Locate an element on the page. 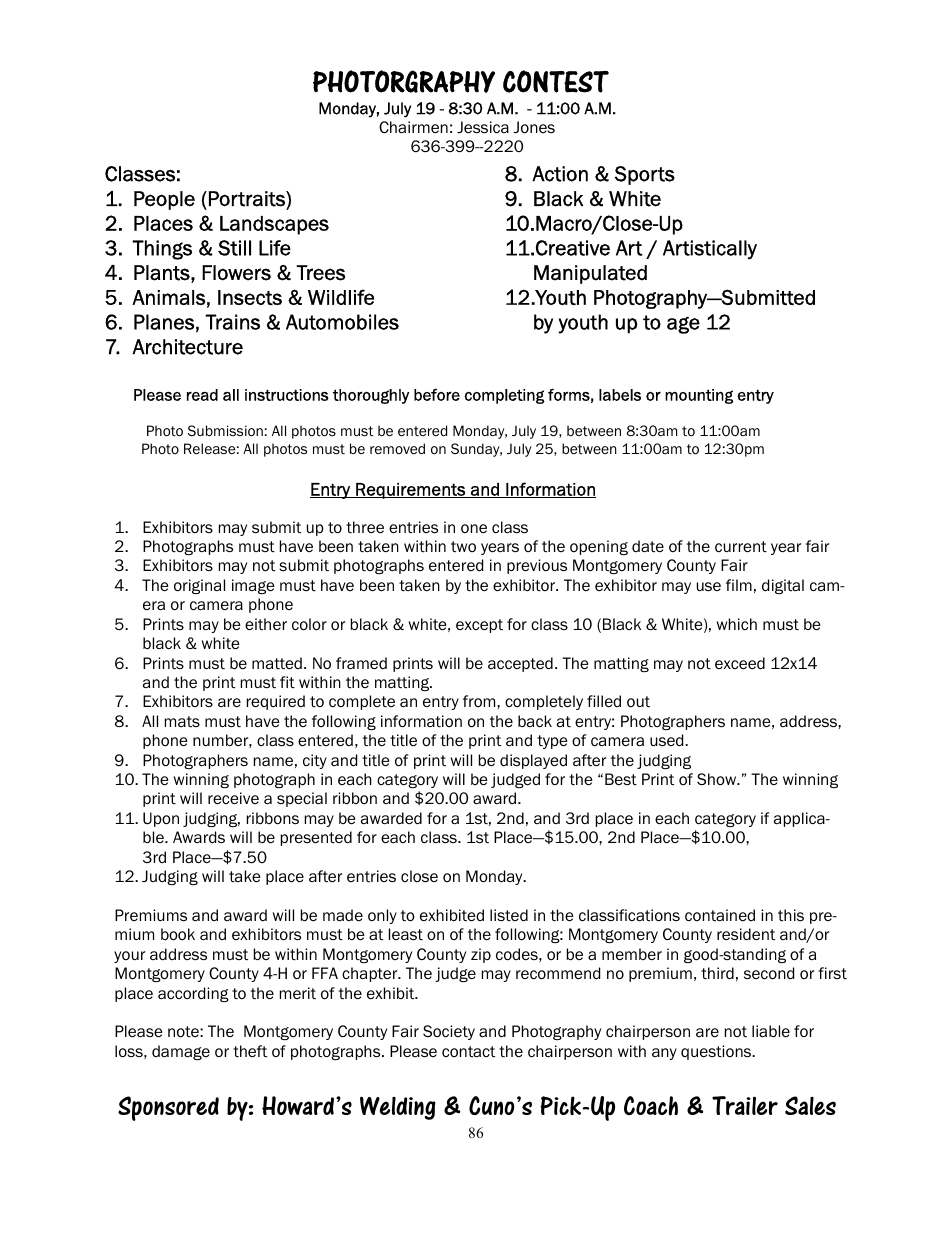 The image size is (952, 1233). contact is located at coordinates (468, 1051).
